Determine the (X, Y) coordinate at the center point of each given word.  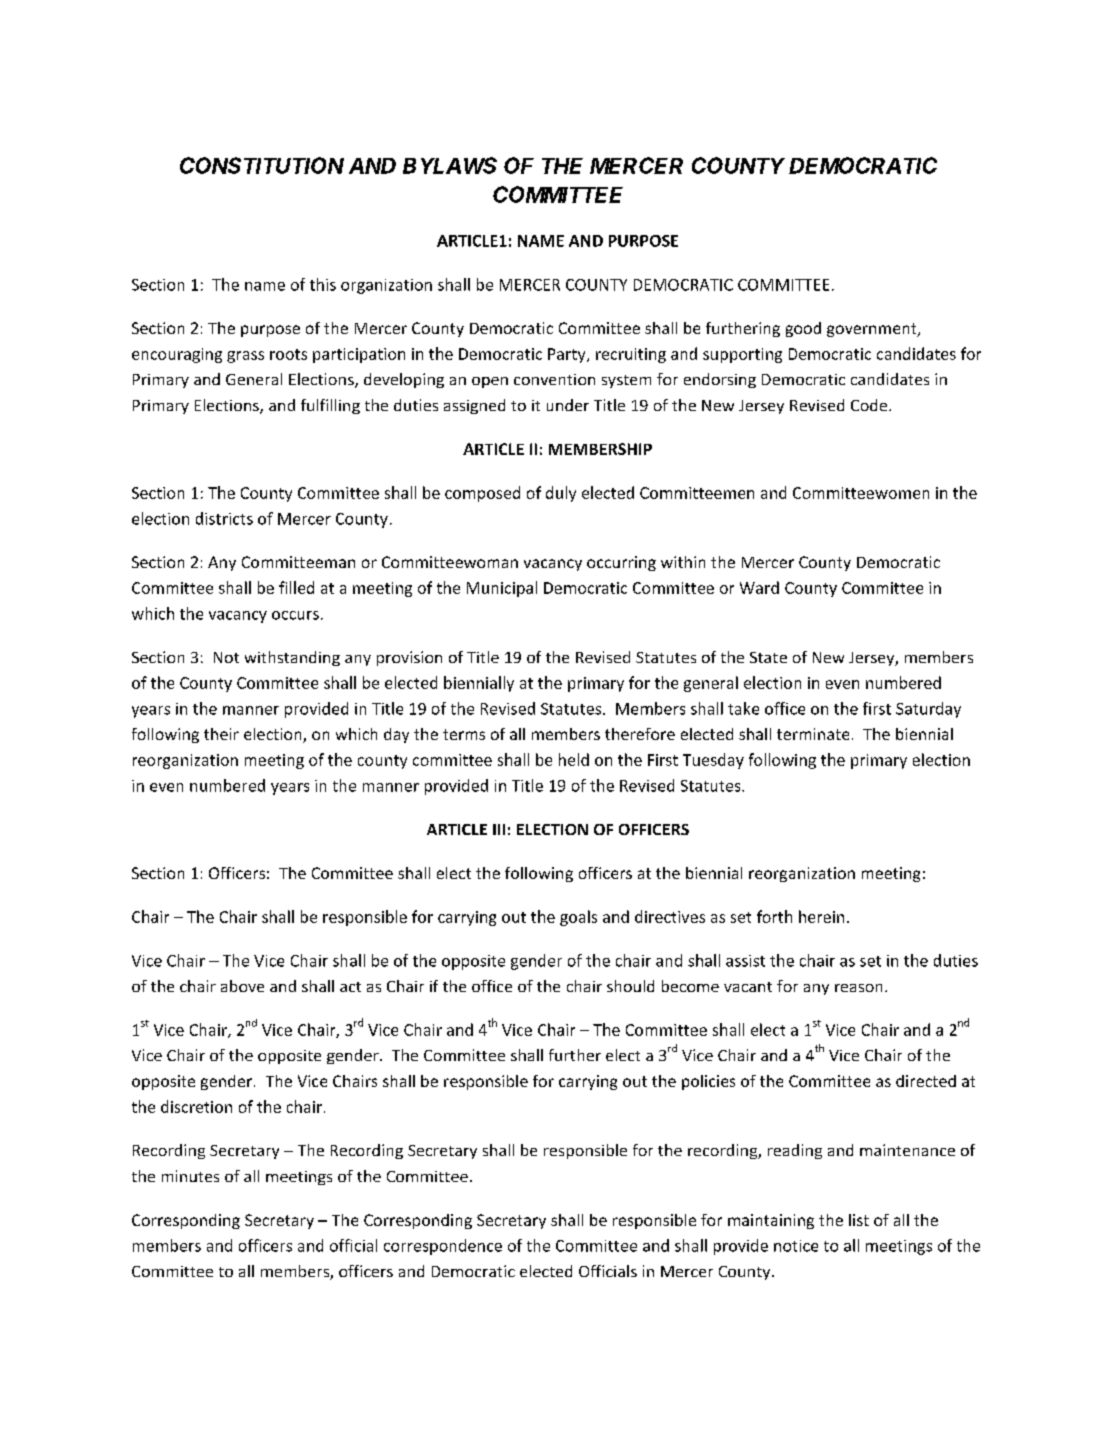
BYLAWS (450, 165)
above (242, 986)
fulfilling (330, 406)
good (803, 329)
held (574, 759)
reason (858, 988)
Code (870, 405)
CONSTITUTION (262, 165)
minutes (190, 1176)
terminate (813, 734)
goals (578, 918)
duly (561, 494)
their (221, 734)
